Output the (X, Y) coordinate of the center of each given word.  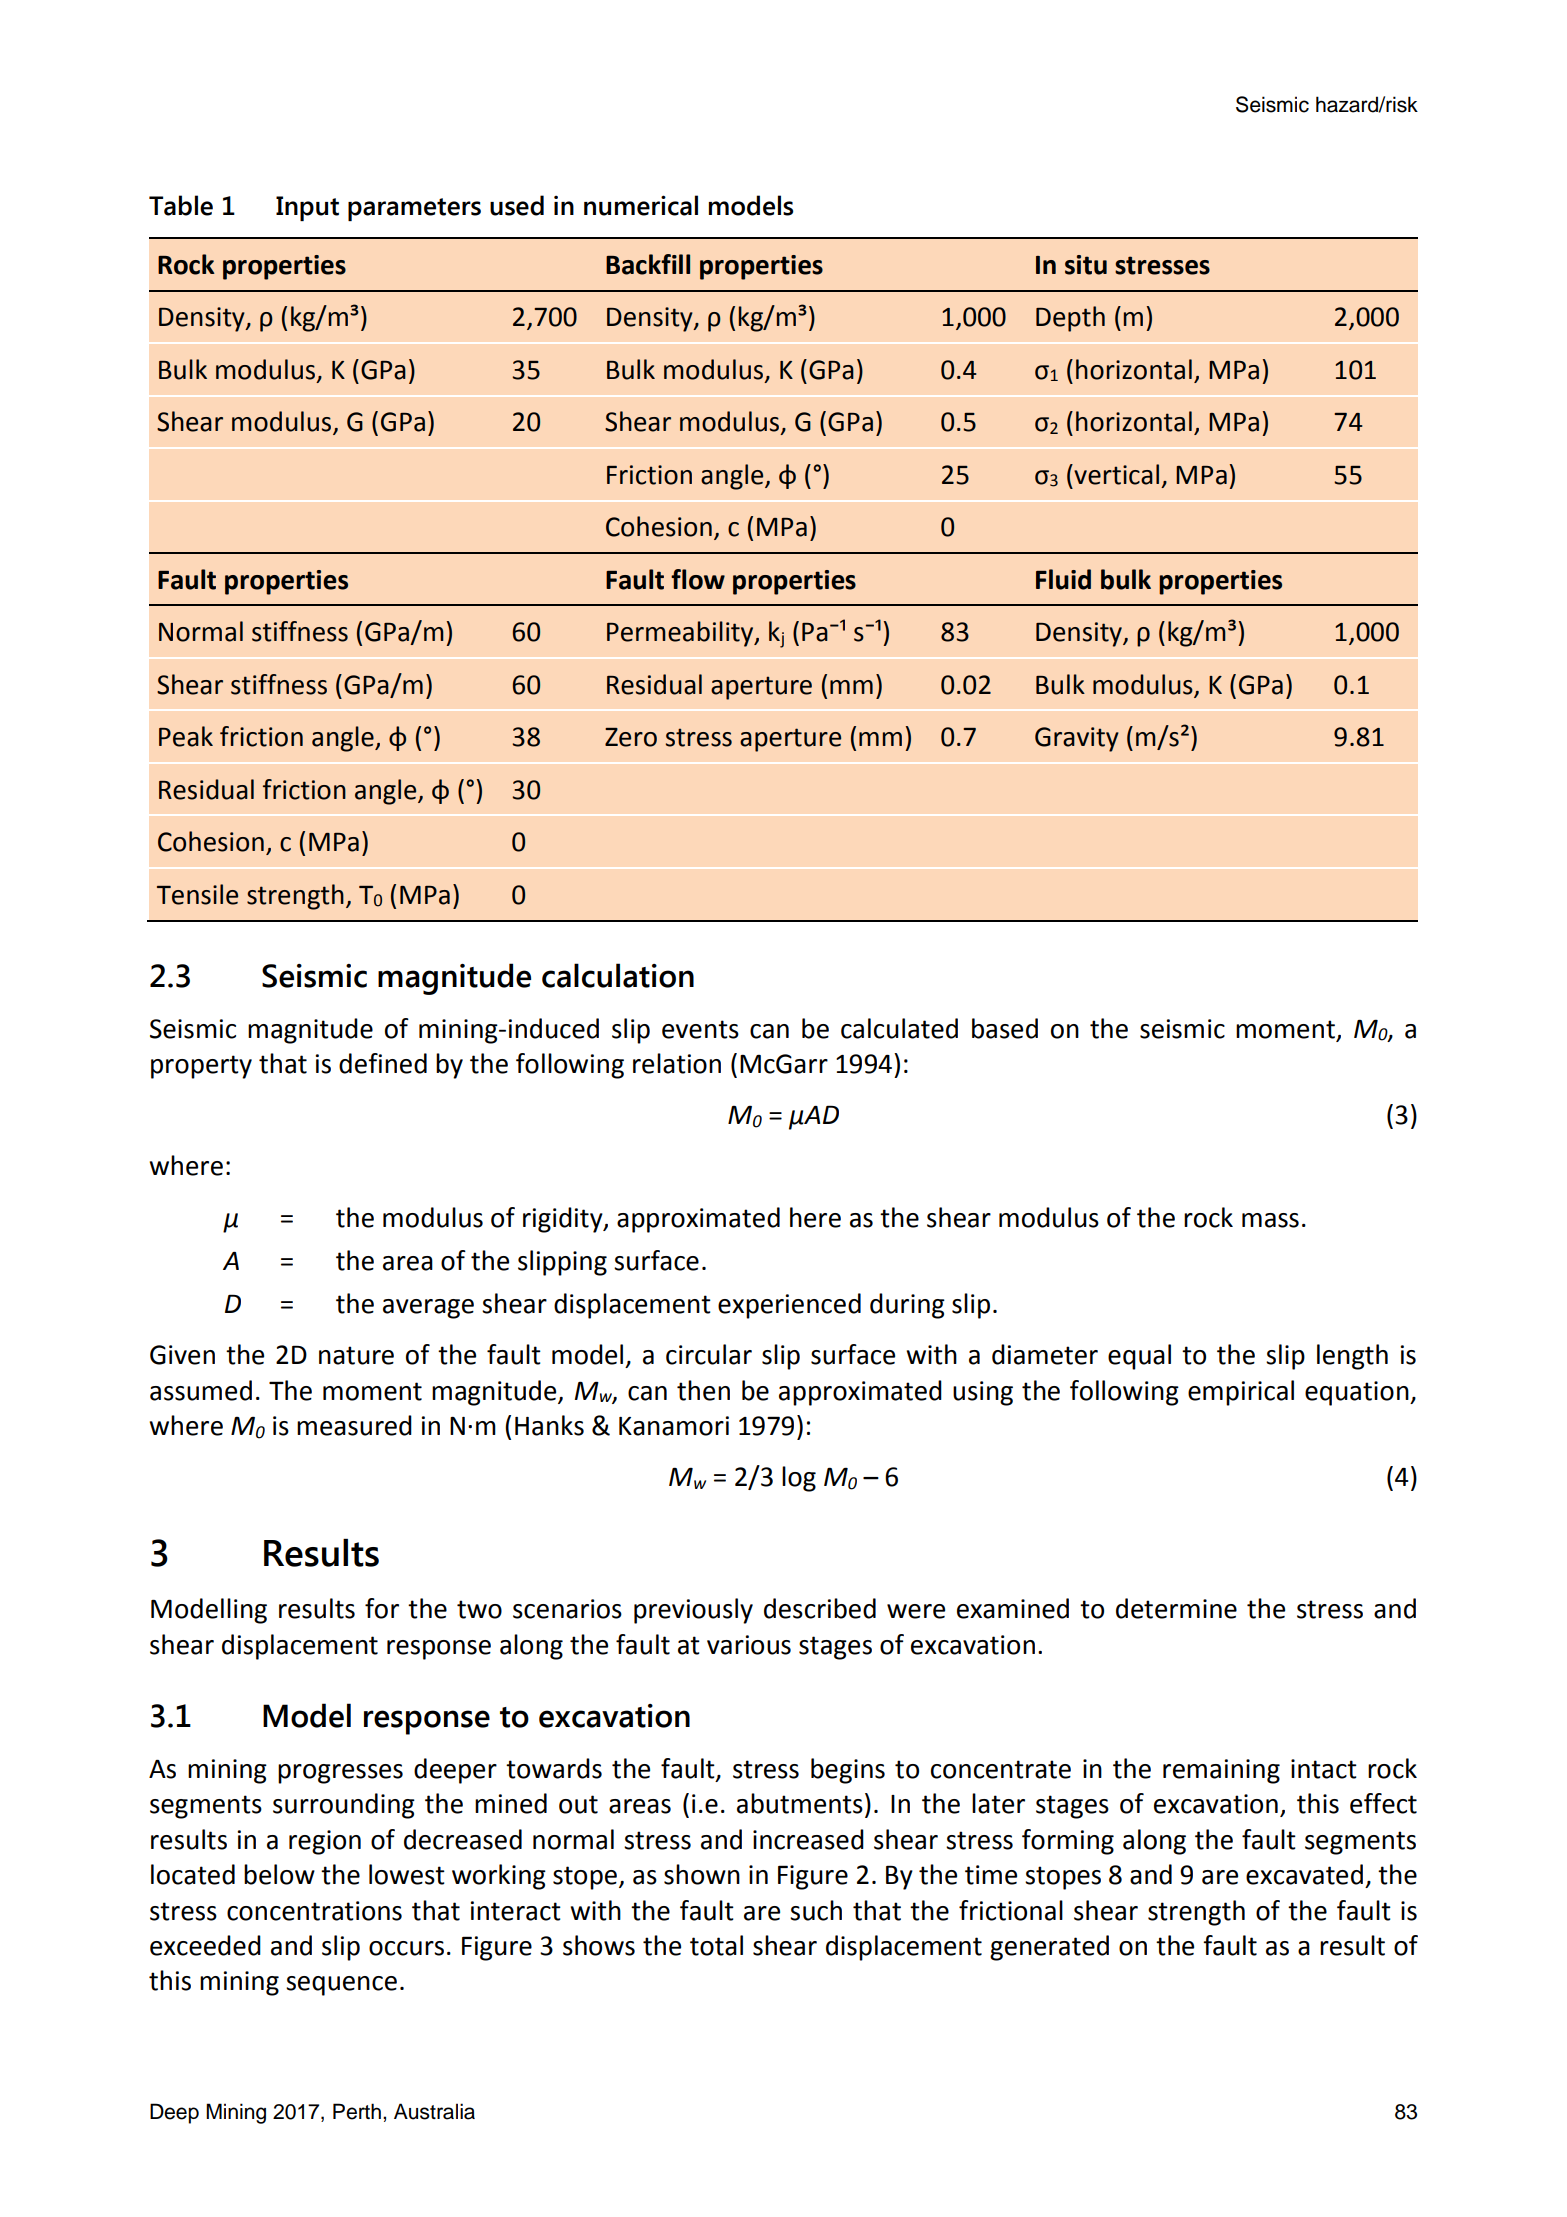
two (479, 1609)
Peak (186, 736)
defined (383, 1063)
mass (1270, 1220)
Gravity (1077, 739)
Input (307, 208)
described (820, 1608)
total (716, 1945)
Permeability (681, 634)
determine (1176, 1608)
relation (677, 1063)
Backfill (648, 264)
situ (1086, 265)
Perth (357, 2111)
